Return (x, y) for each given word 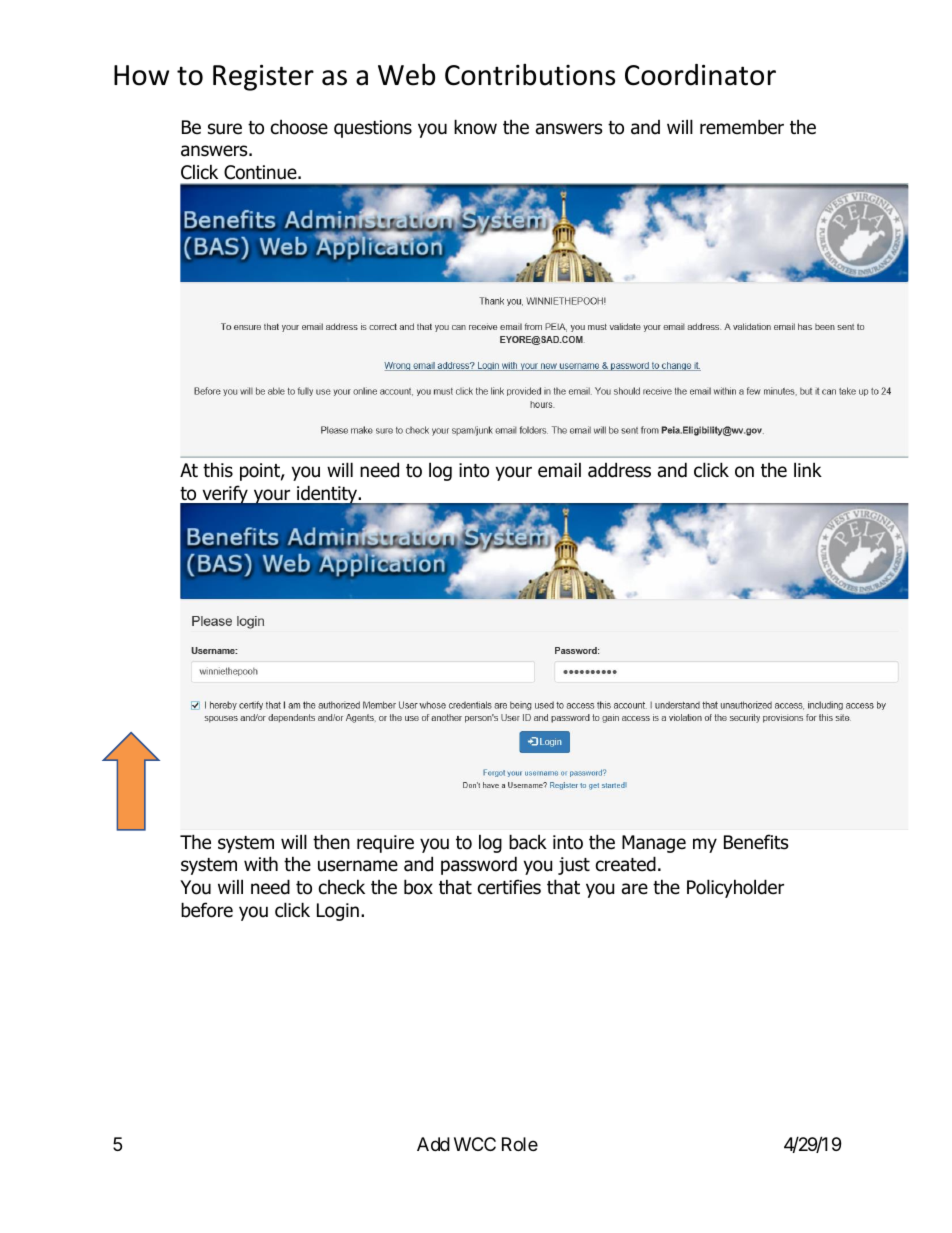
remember (742, 127)
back (528, 842)
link (808, 469)
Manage (654, 844)
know (475, 127)
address (619, 470)
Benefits (756, 842)
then (331, 842)
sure (225, 129)
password (479, 865)
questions (373, 129)
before (207, 910)
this (218, 470)
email (559, 470)
